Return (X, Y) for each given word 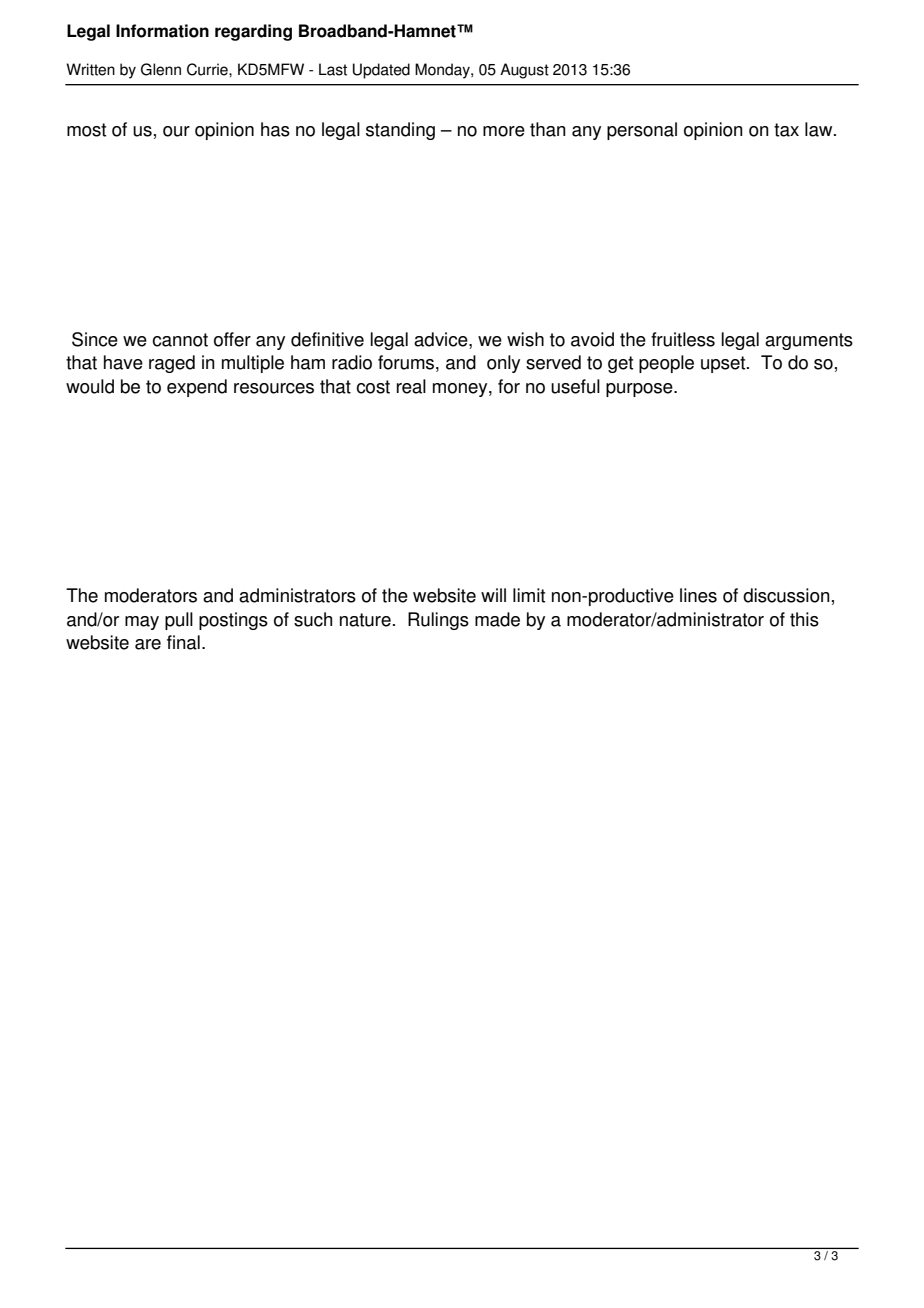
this (804, 619)
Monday (443, 71)
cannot (180, 340)
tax (786, 130)
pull (179, 621)
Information (162, 31)
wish (525, 339)
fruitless (683, 339)
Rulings (438, 621)
